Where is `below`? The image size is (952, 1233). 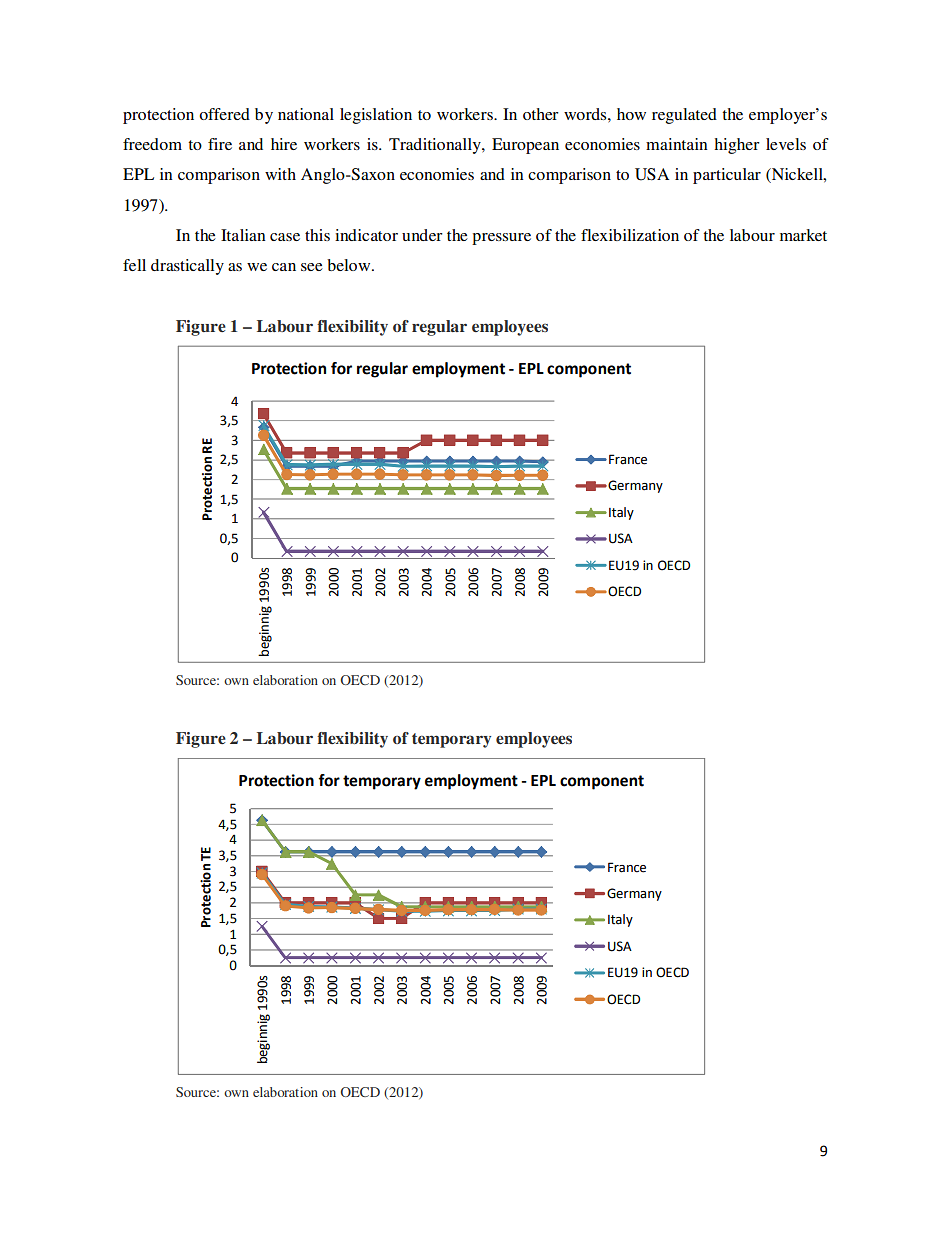 below is located at coordinates (350, 265).
